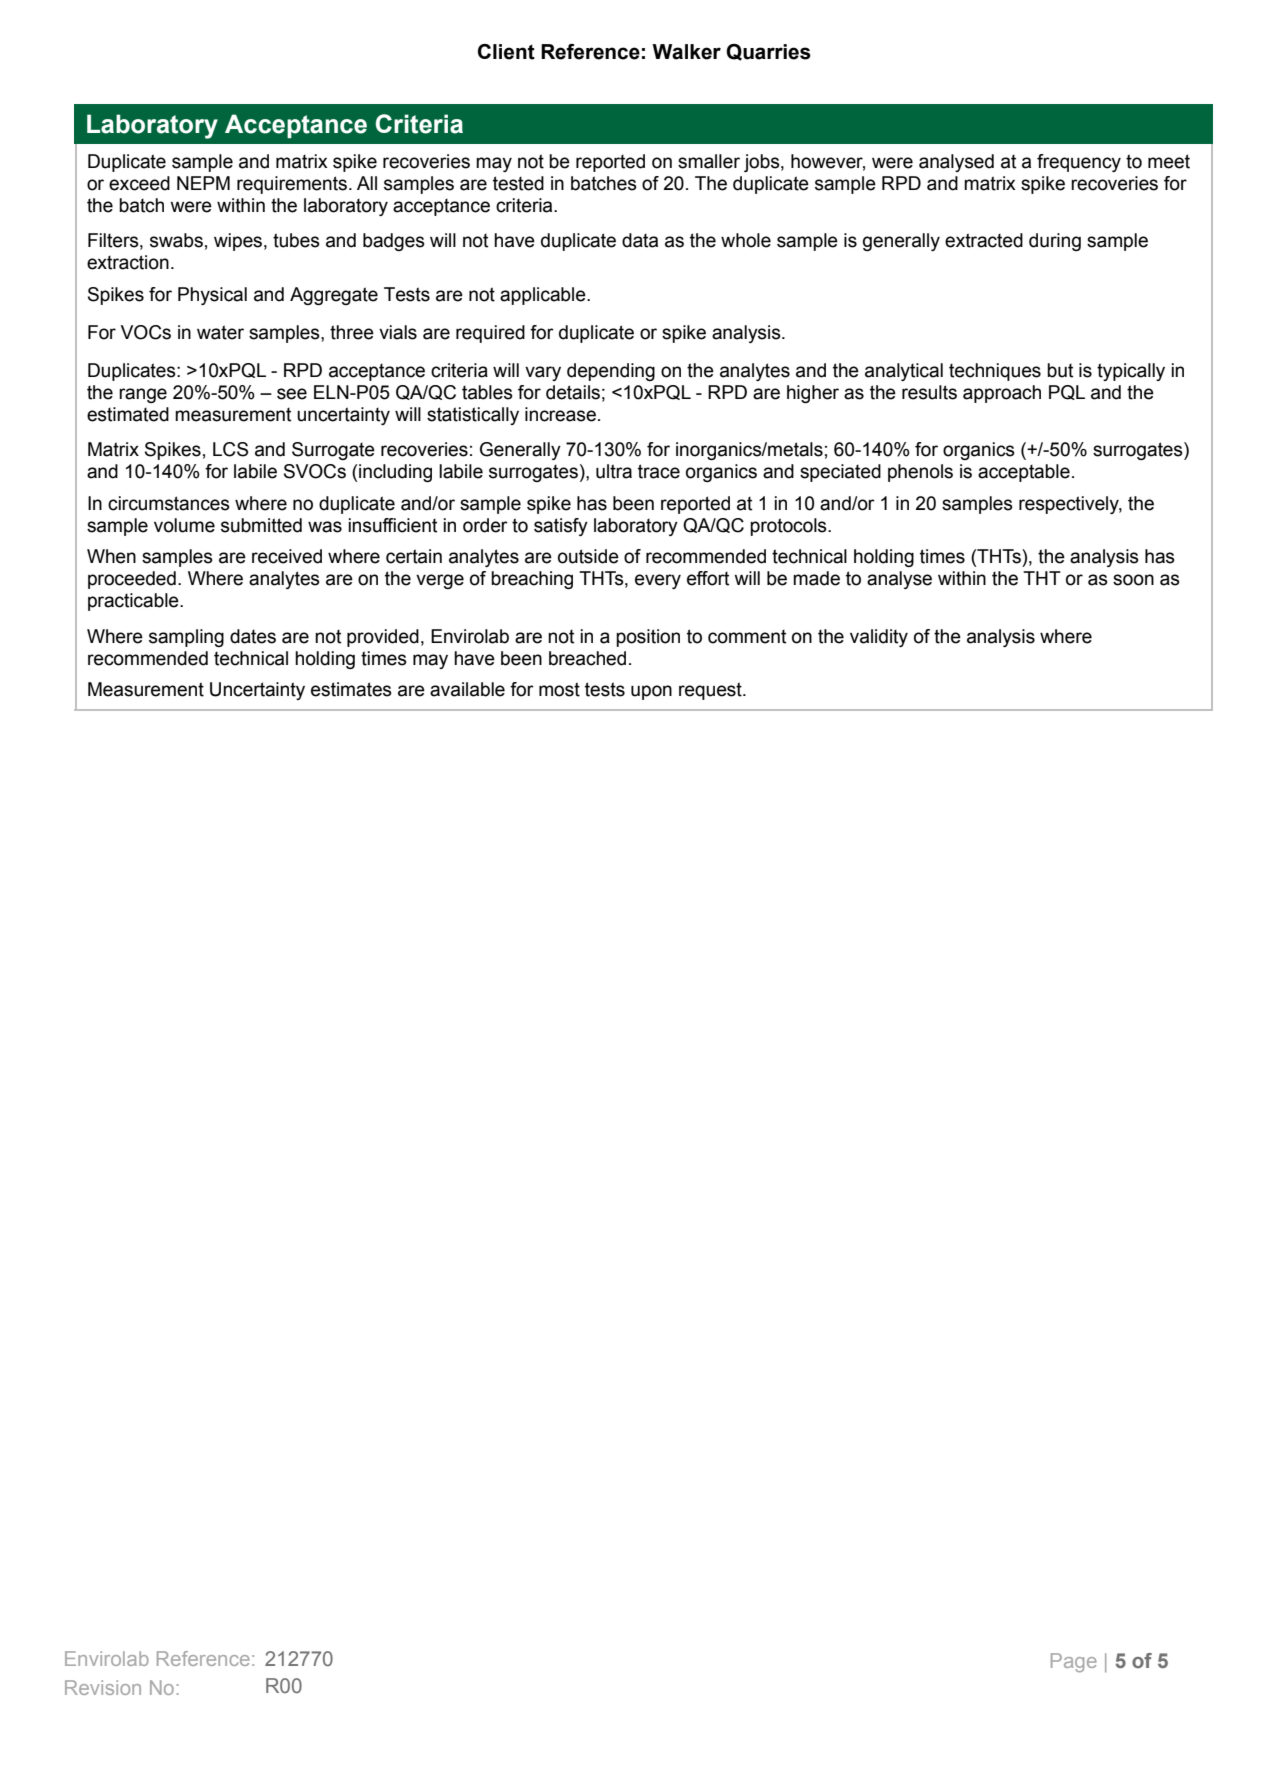 The height and width of the screenshot is (1785, 1261). What do you see at coordinates (1079, 163) in the screenshot?
I see `frequency` at bounding box center [1079, 163].
